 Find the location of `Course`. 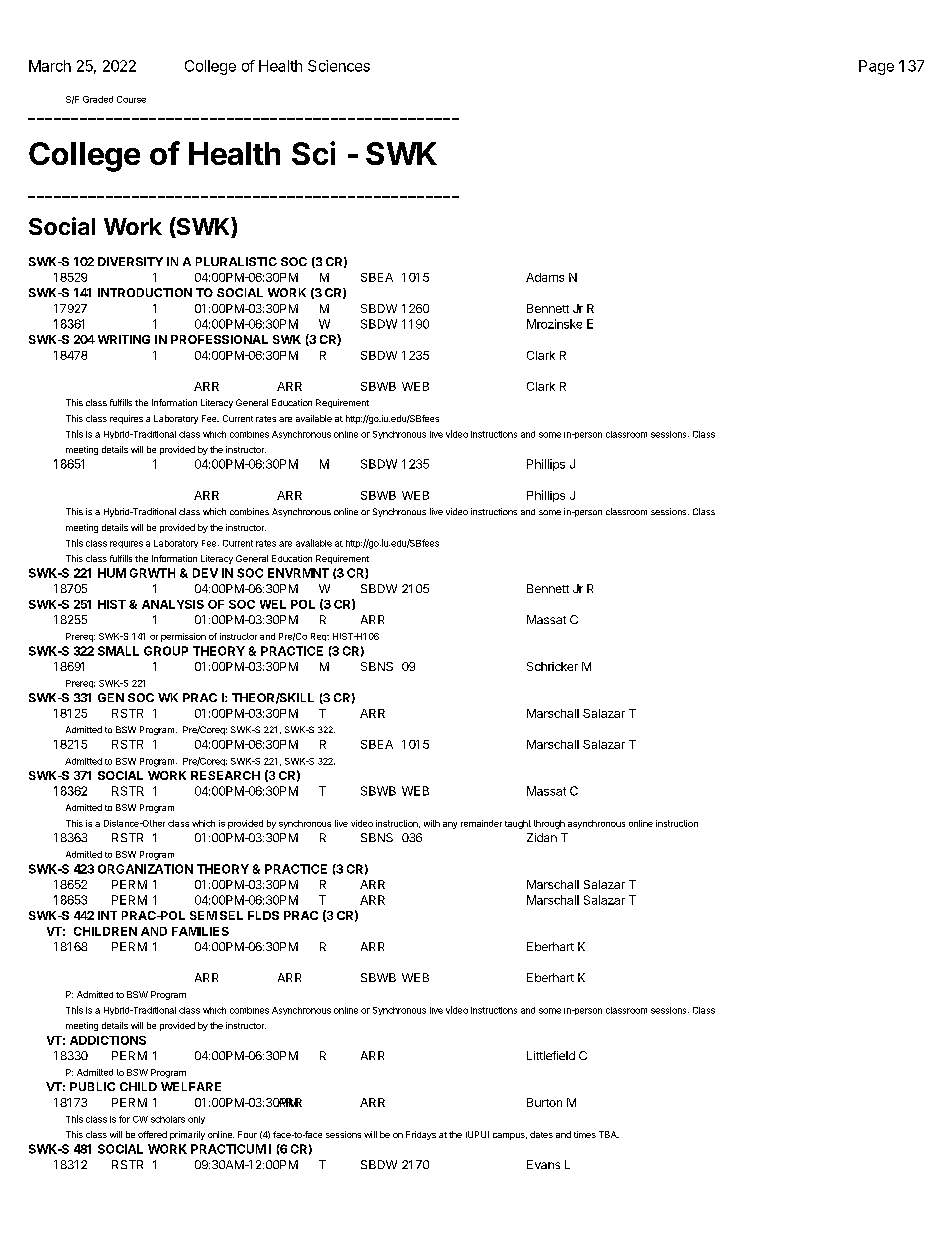

Course is located at coordinates (131, 99).
